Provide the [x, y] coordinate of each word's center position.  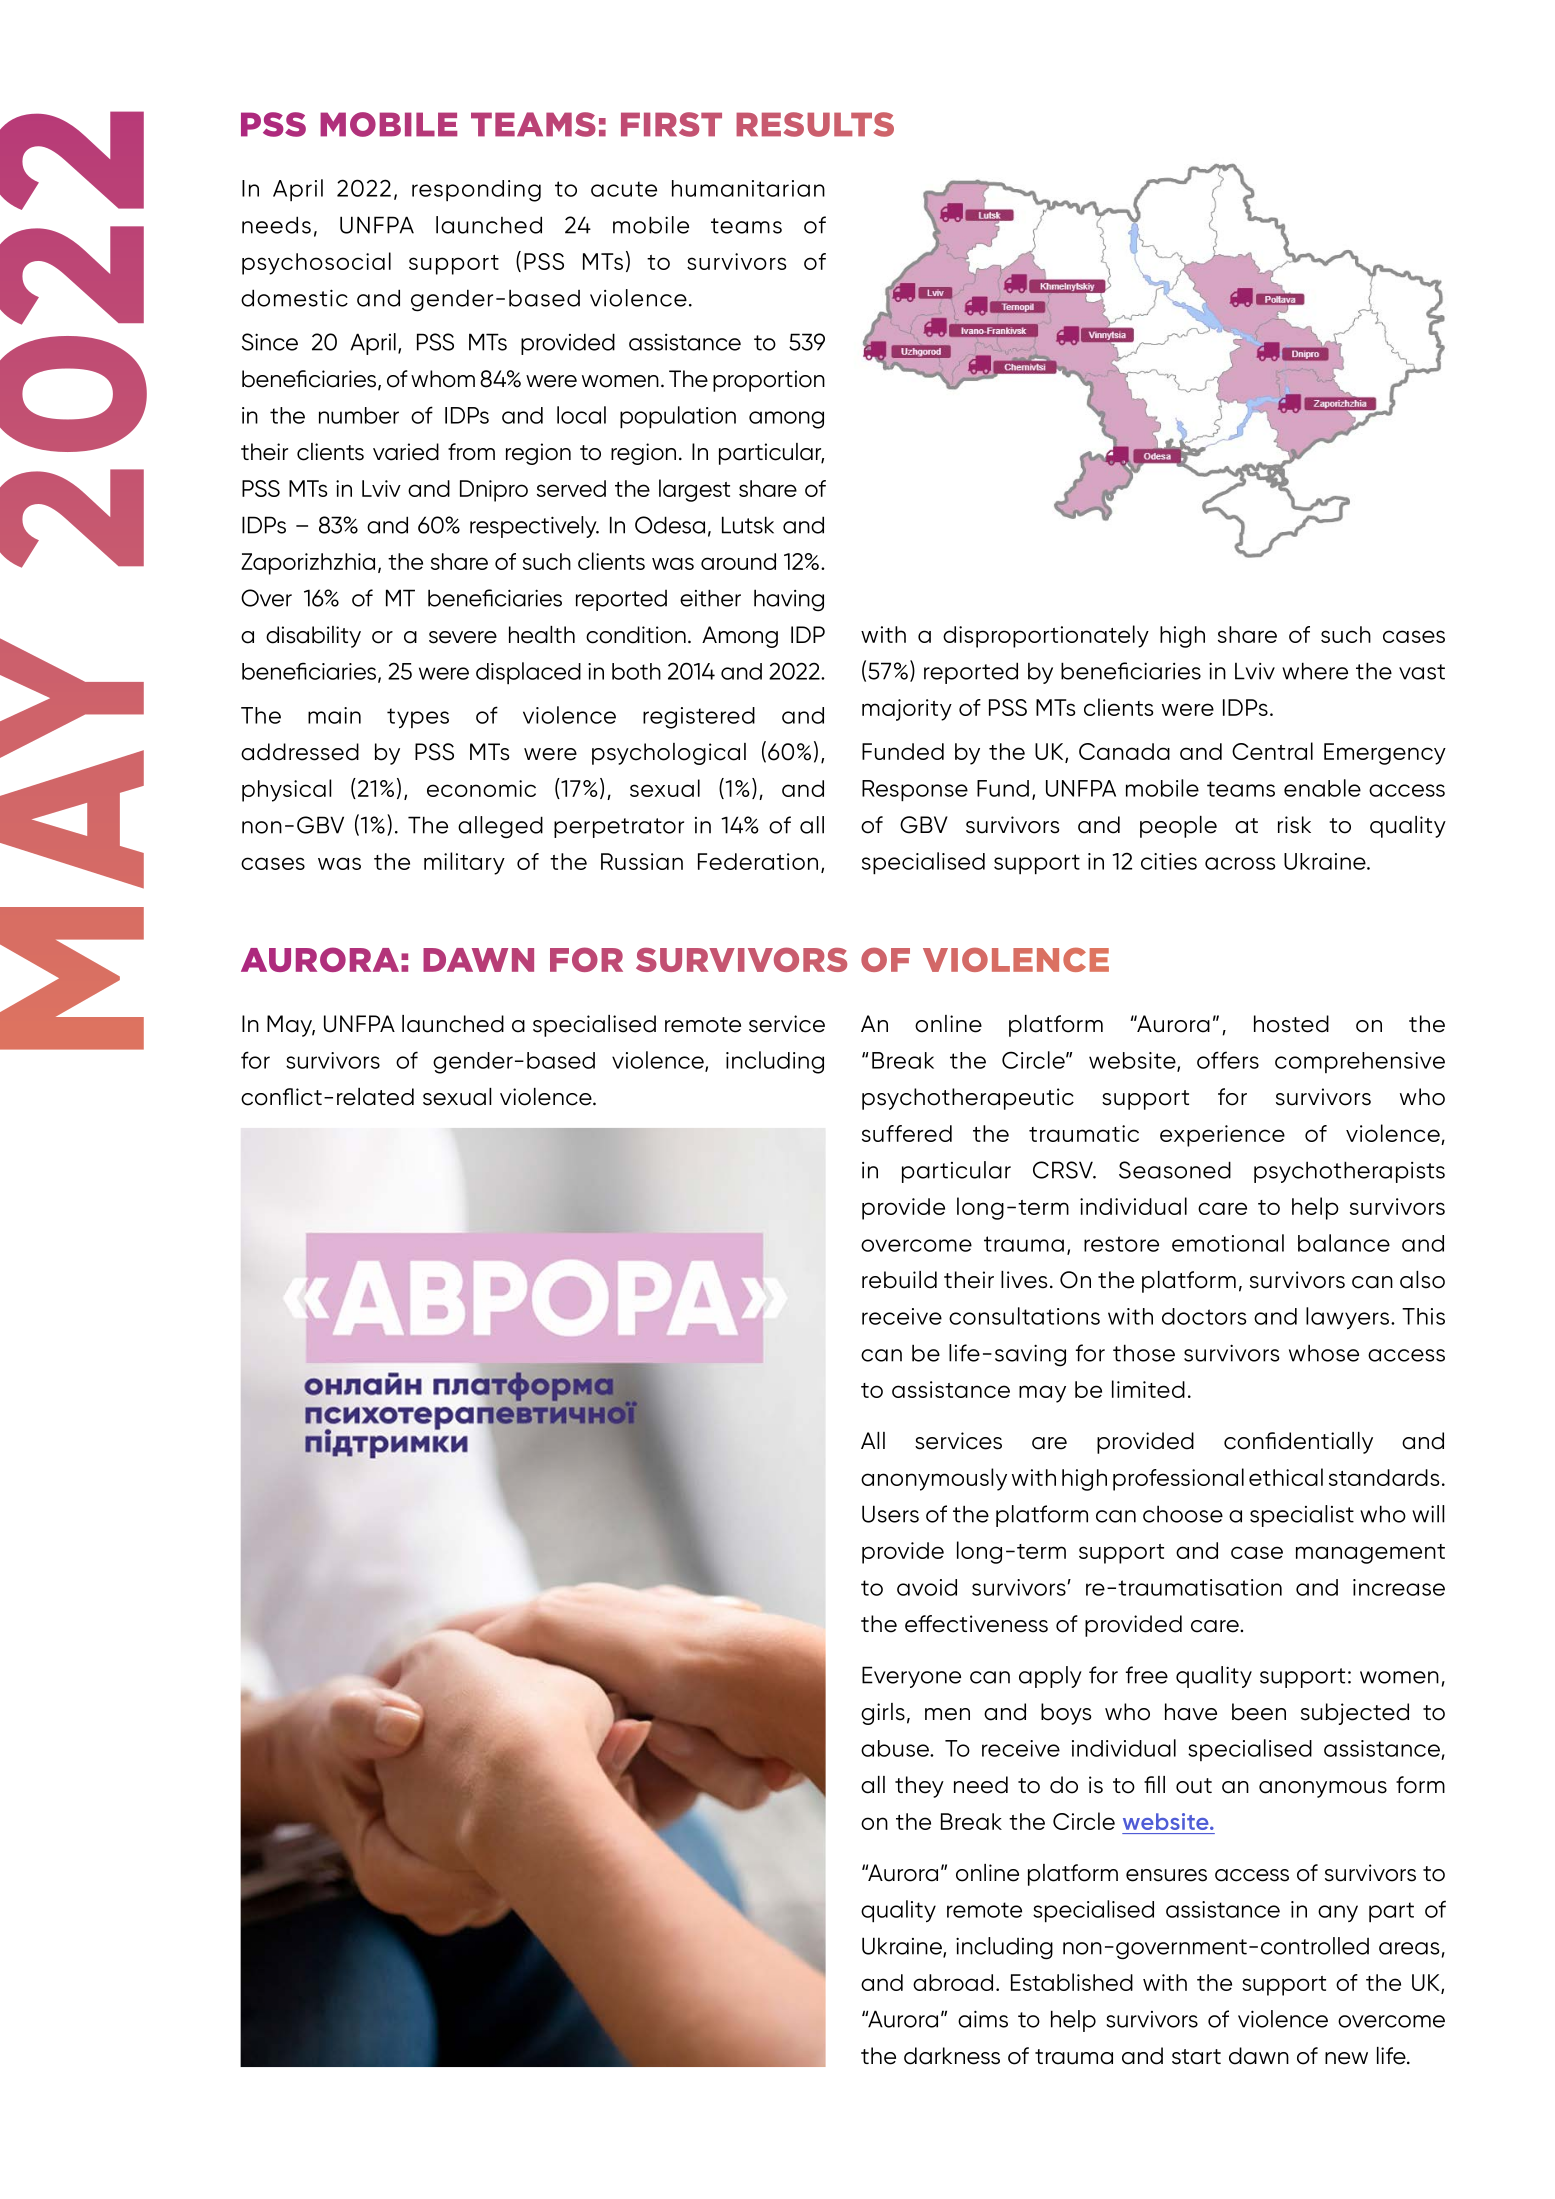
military [464, 863]
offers [1228, 1060]
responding [476, 191]
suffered [907, 1133]
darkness [952, 2056]
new [1346, 2058]
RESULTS [815, 124]
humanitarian [748, 188]
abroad [953, 1982]
